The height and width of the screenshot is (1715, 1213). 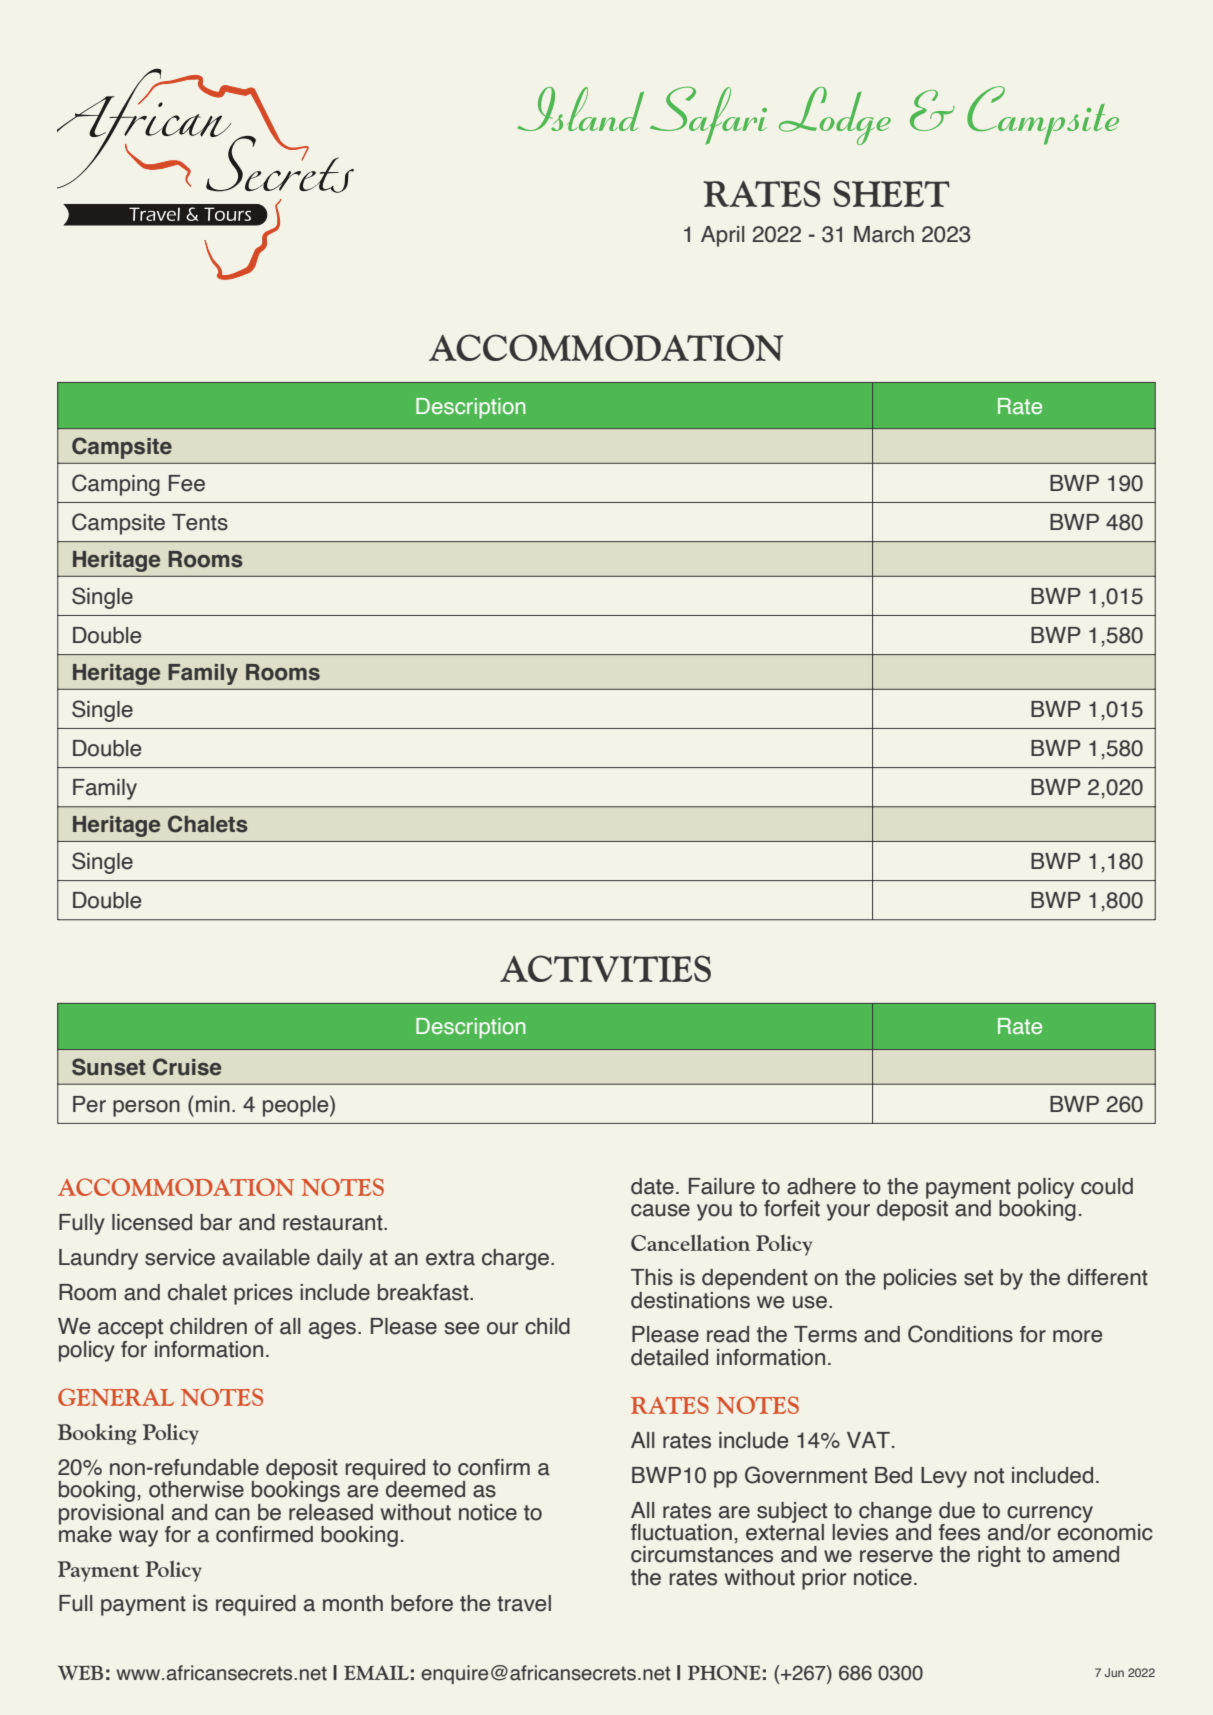 I want to click on Island, so click(x=580, y=109).
